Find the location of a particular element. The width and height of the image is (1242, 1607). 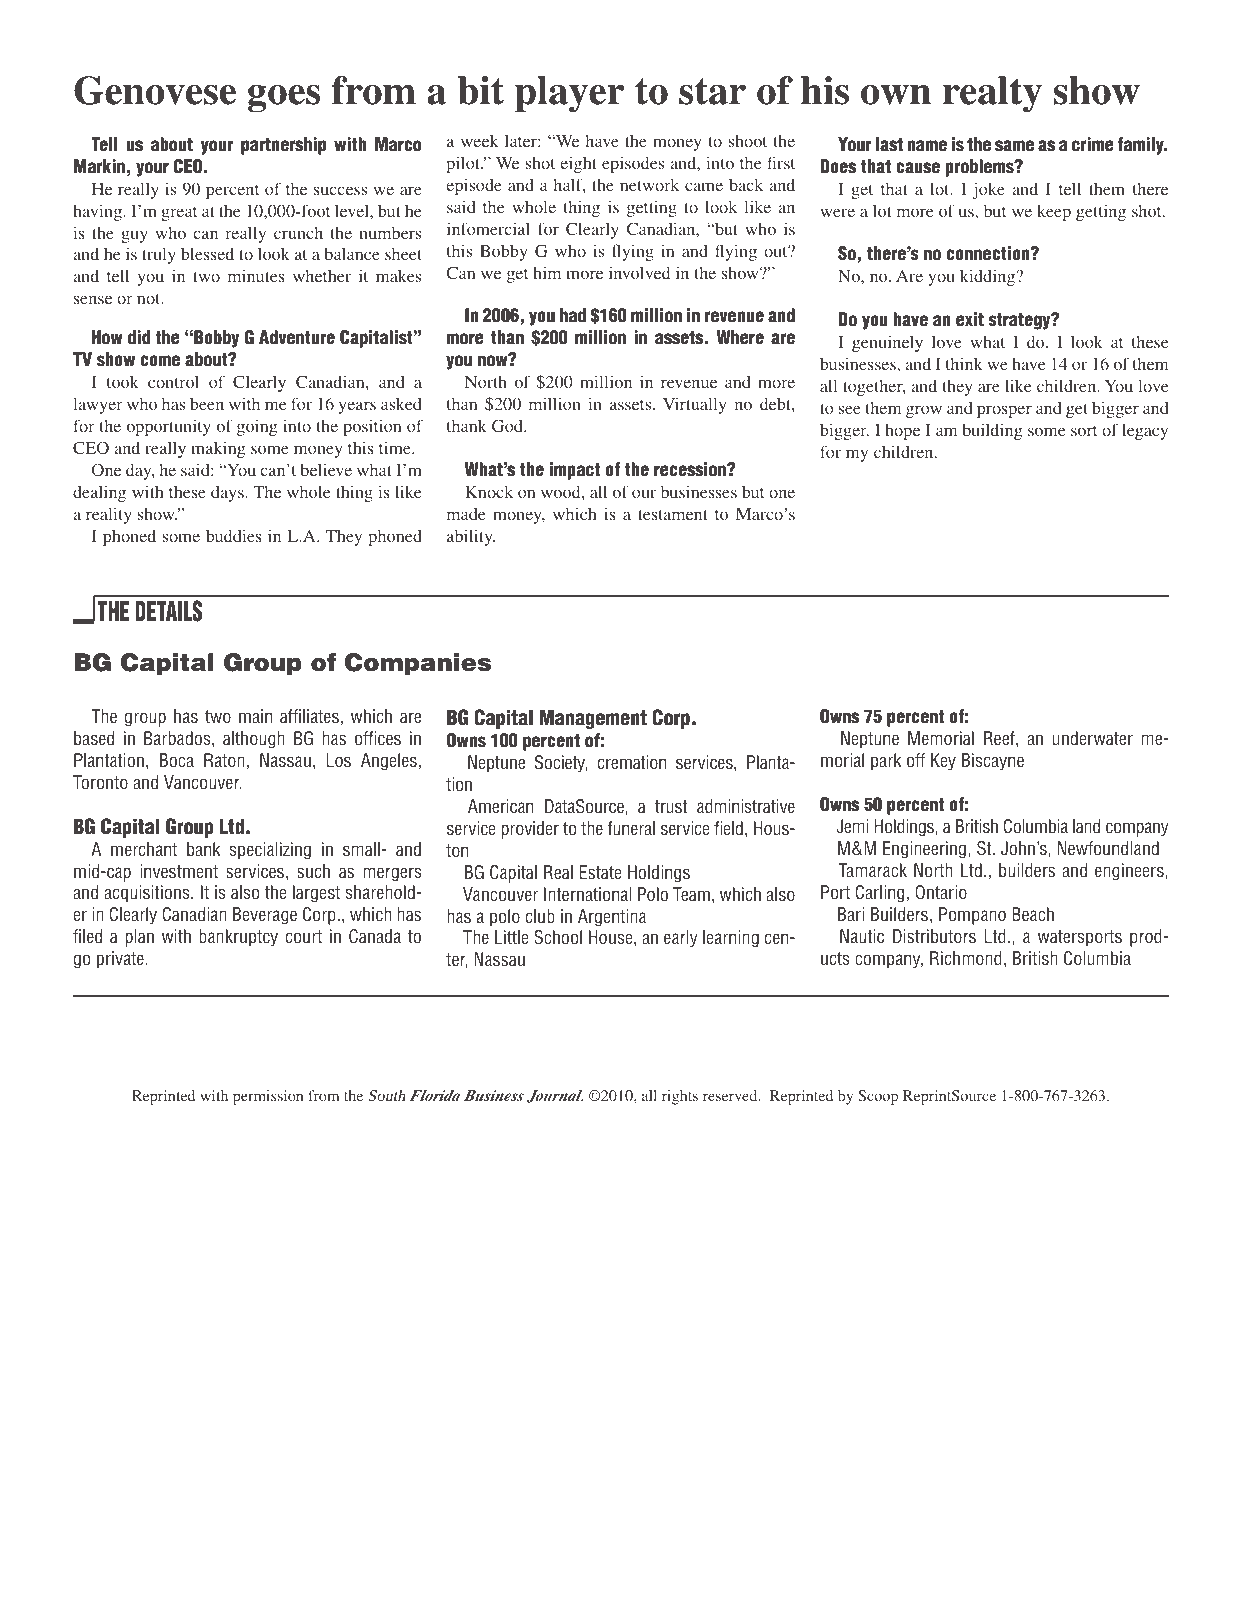

goes is located at coordinates (284, 99).
